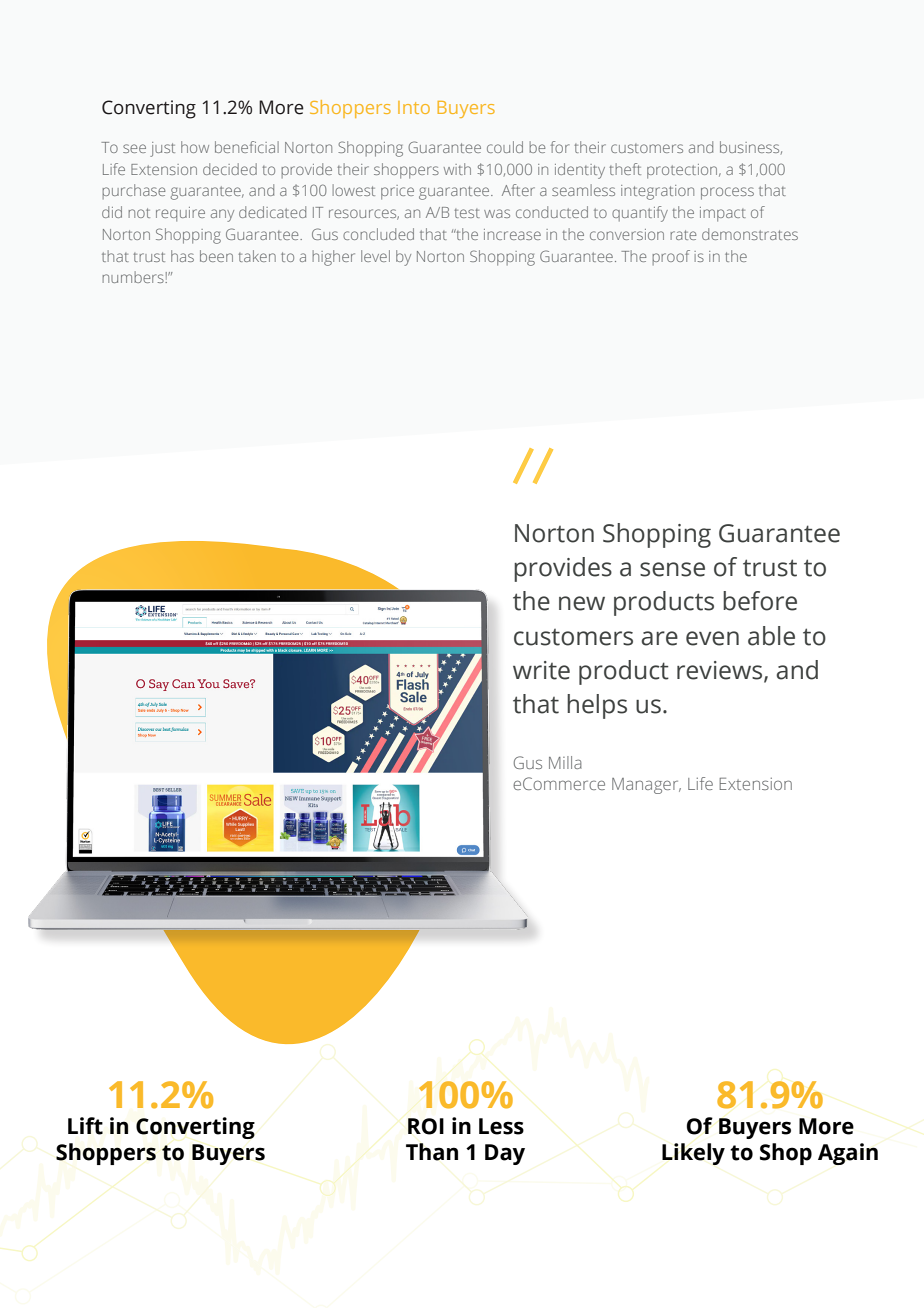 This document has height=1308, width=924. What do you see at coordinates (505, 147) in the document?
I see `could` at bounding box center [505, 147].
